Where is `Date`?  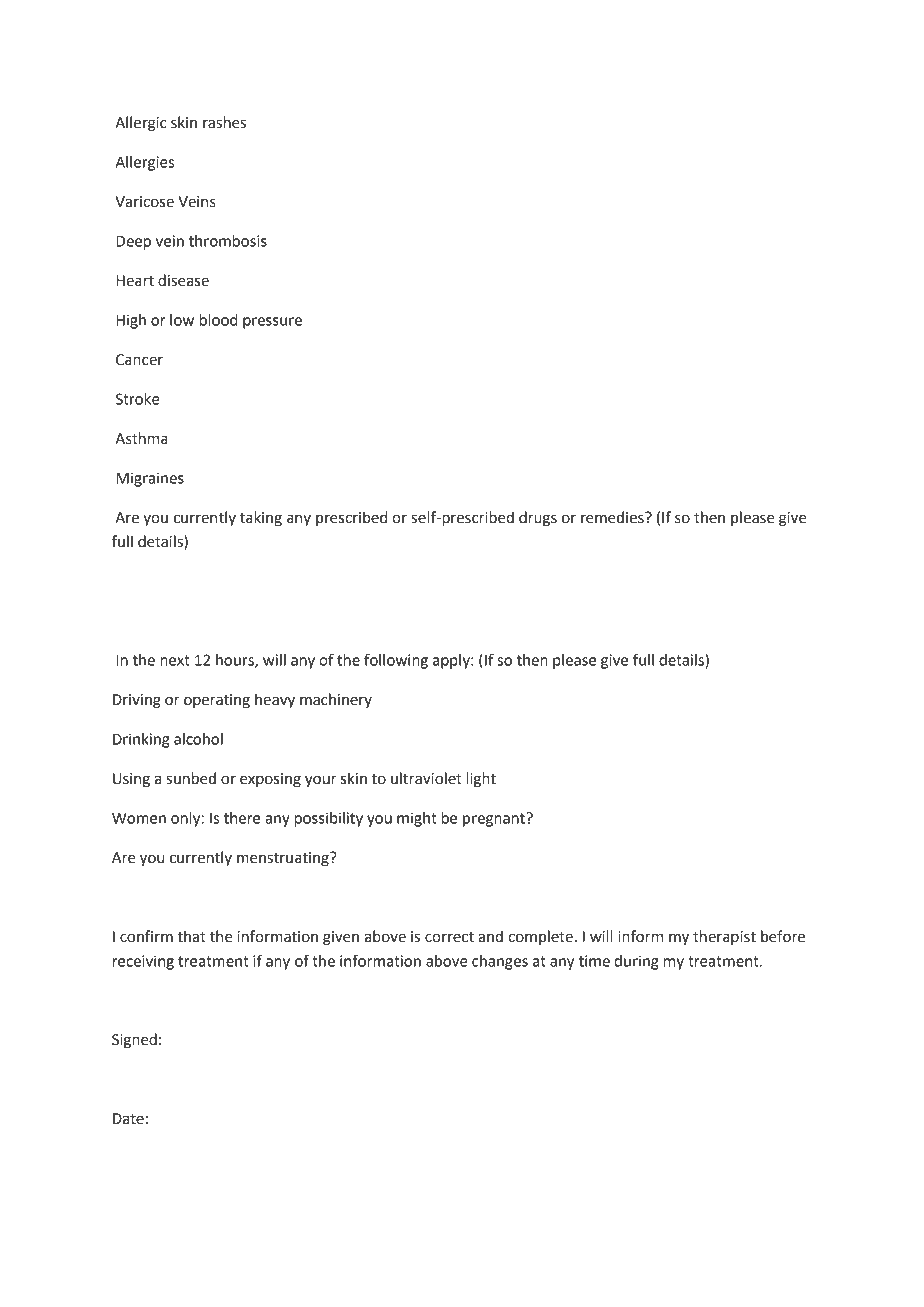 Date is located at coordinates (128, 1119).
